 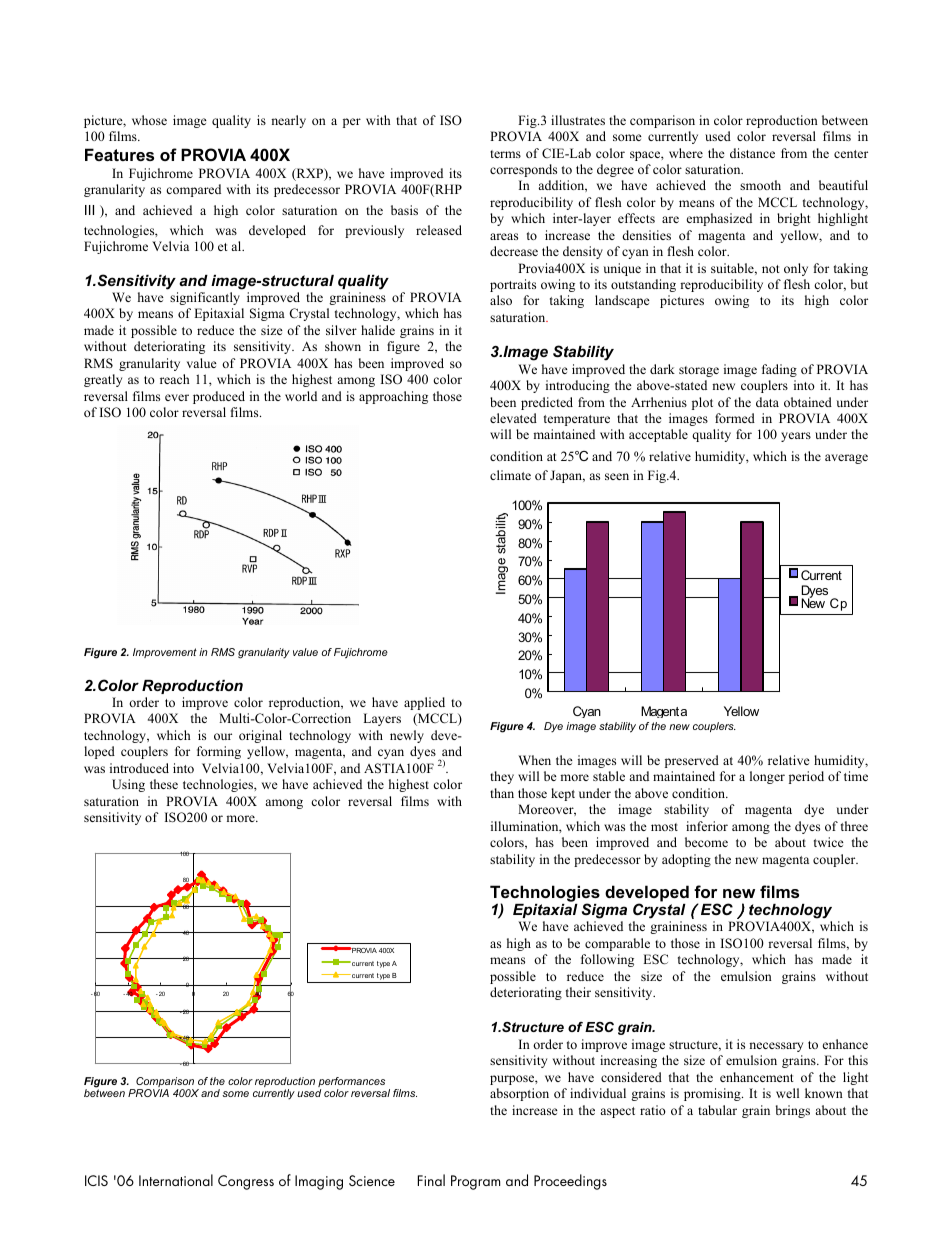 What do you see at coordinates (193, 190) in the page?
I see `compared` at bounding box center [193, 190].
